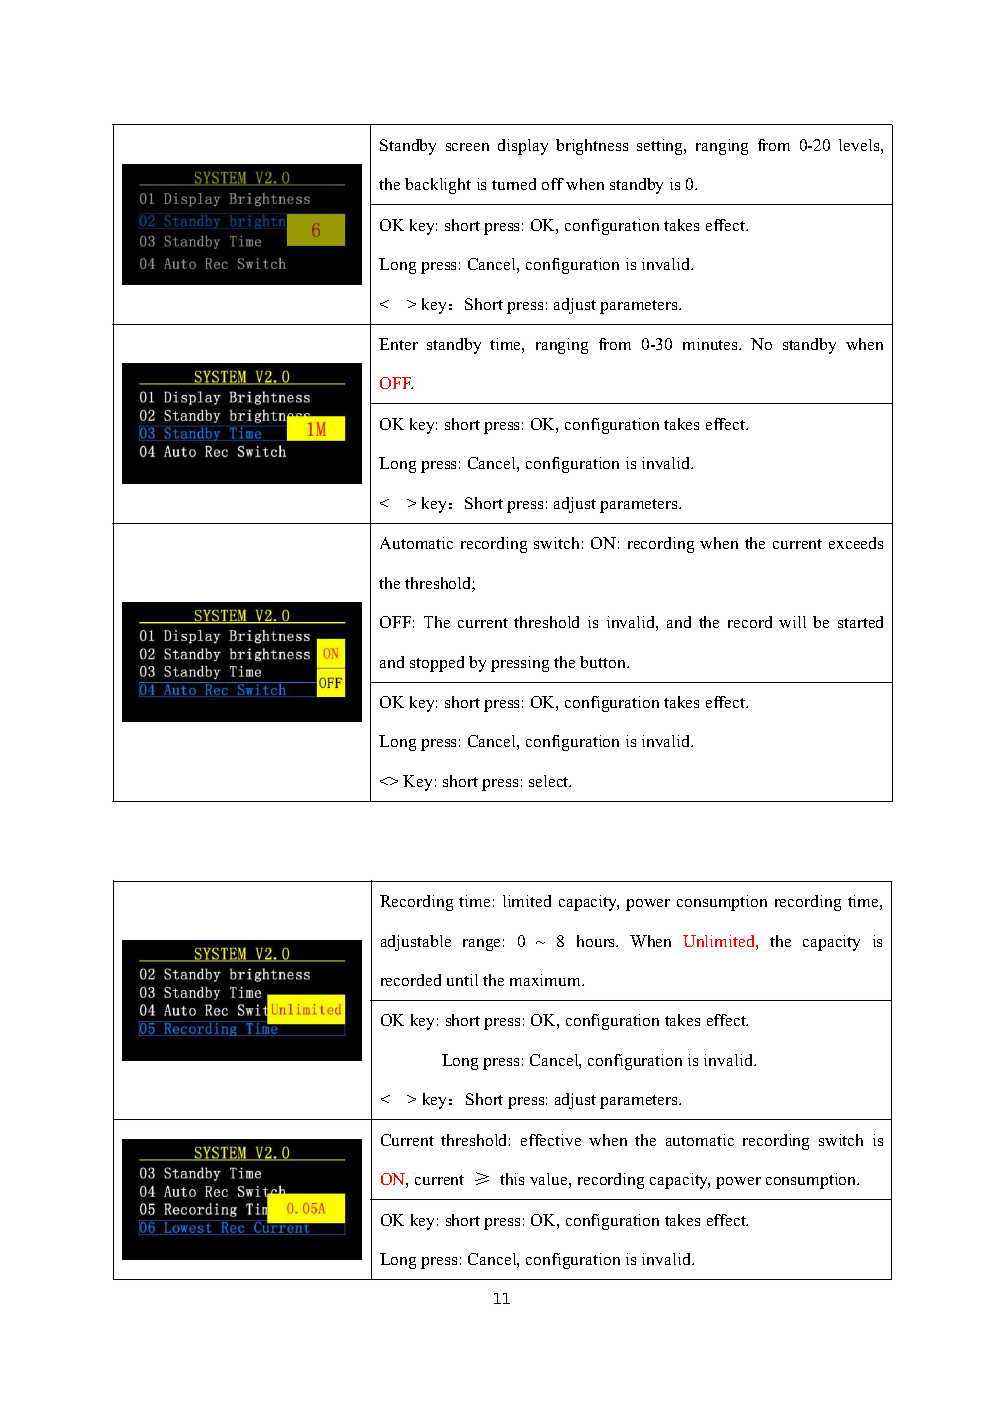 This screenshot has height=1421, width=1005. Describe the element at coordinates (592, 147) in the screenshot. I see `brightness` at that location.
